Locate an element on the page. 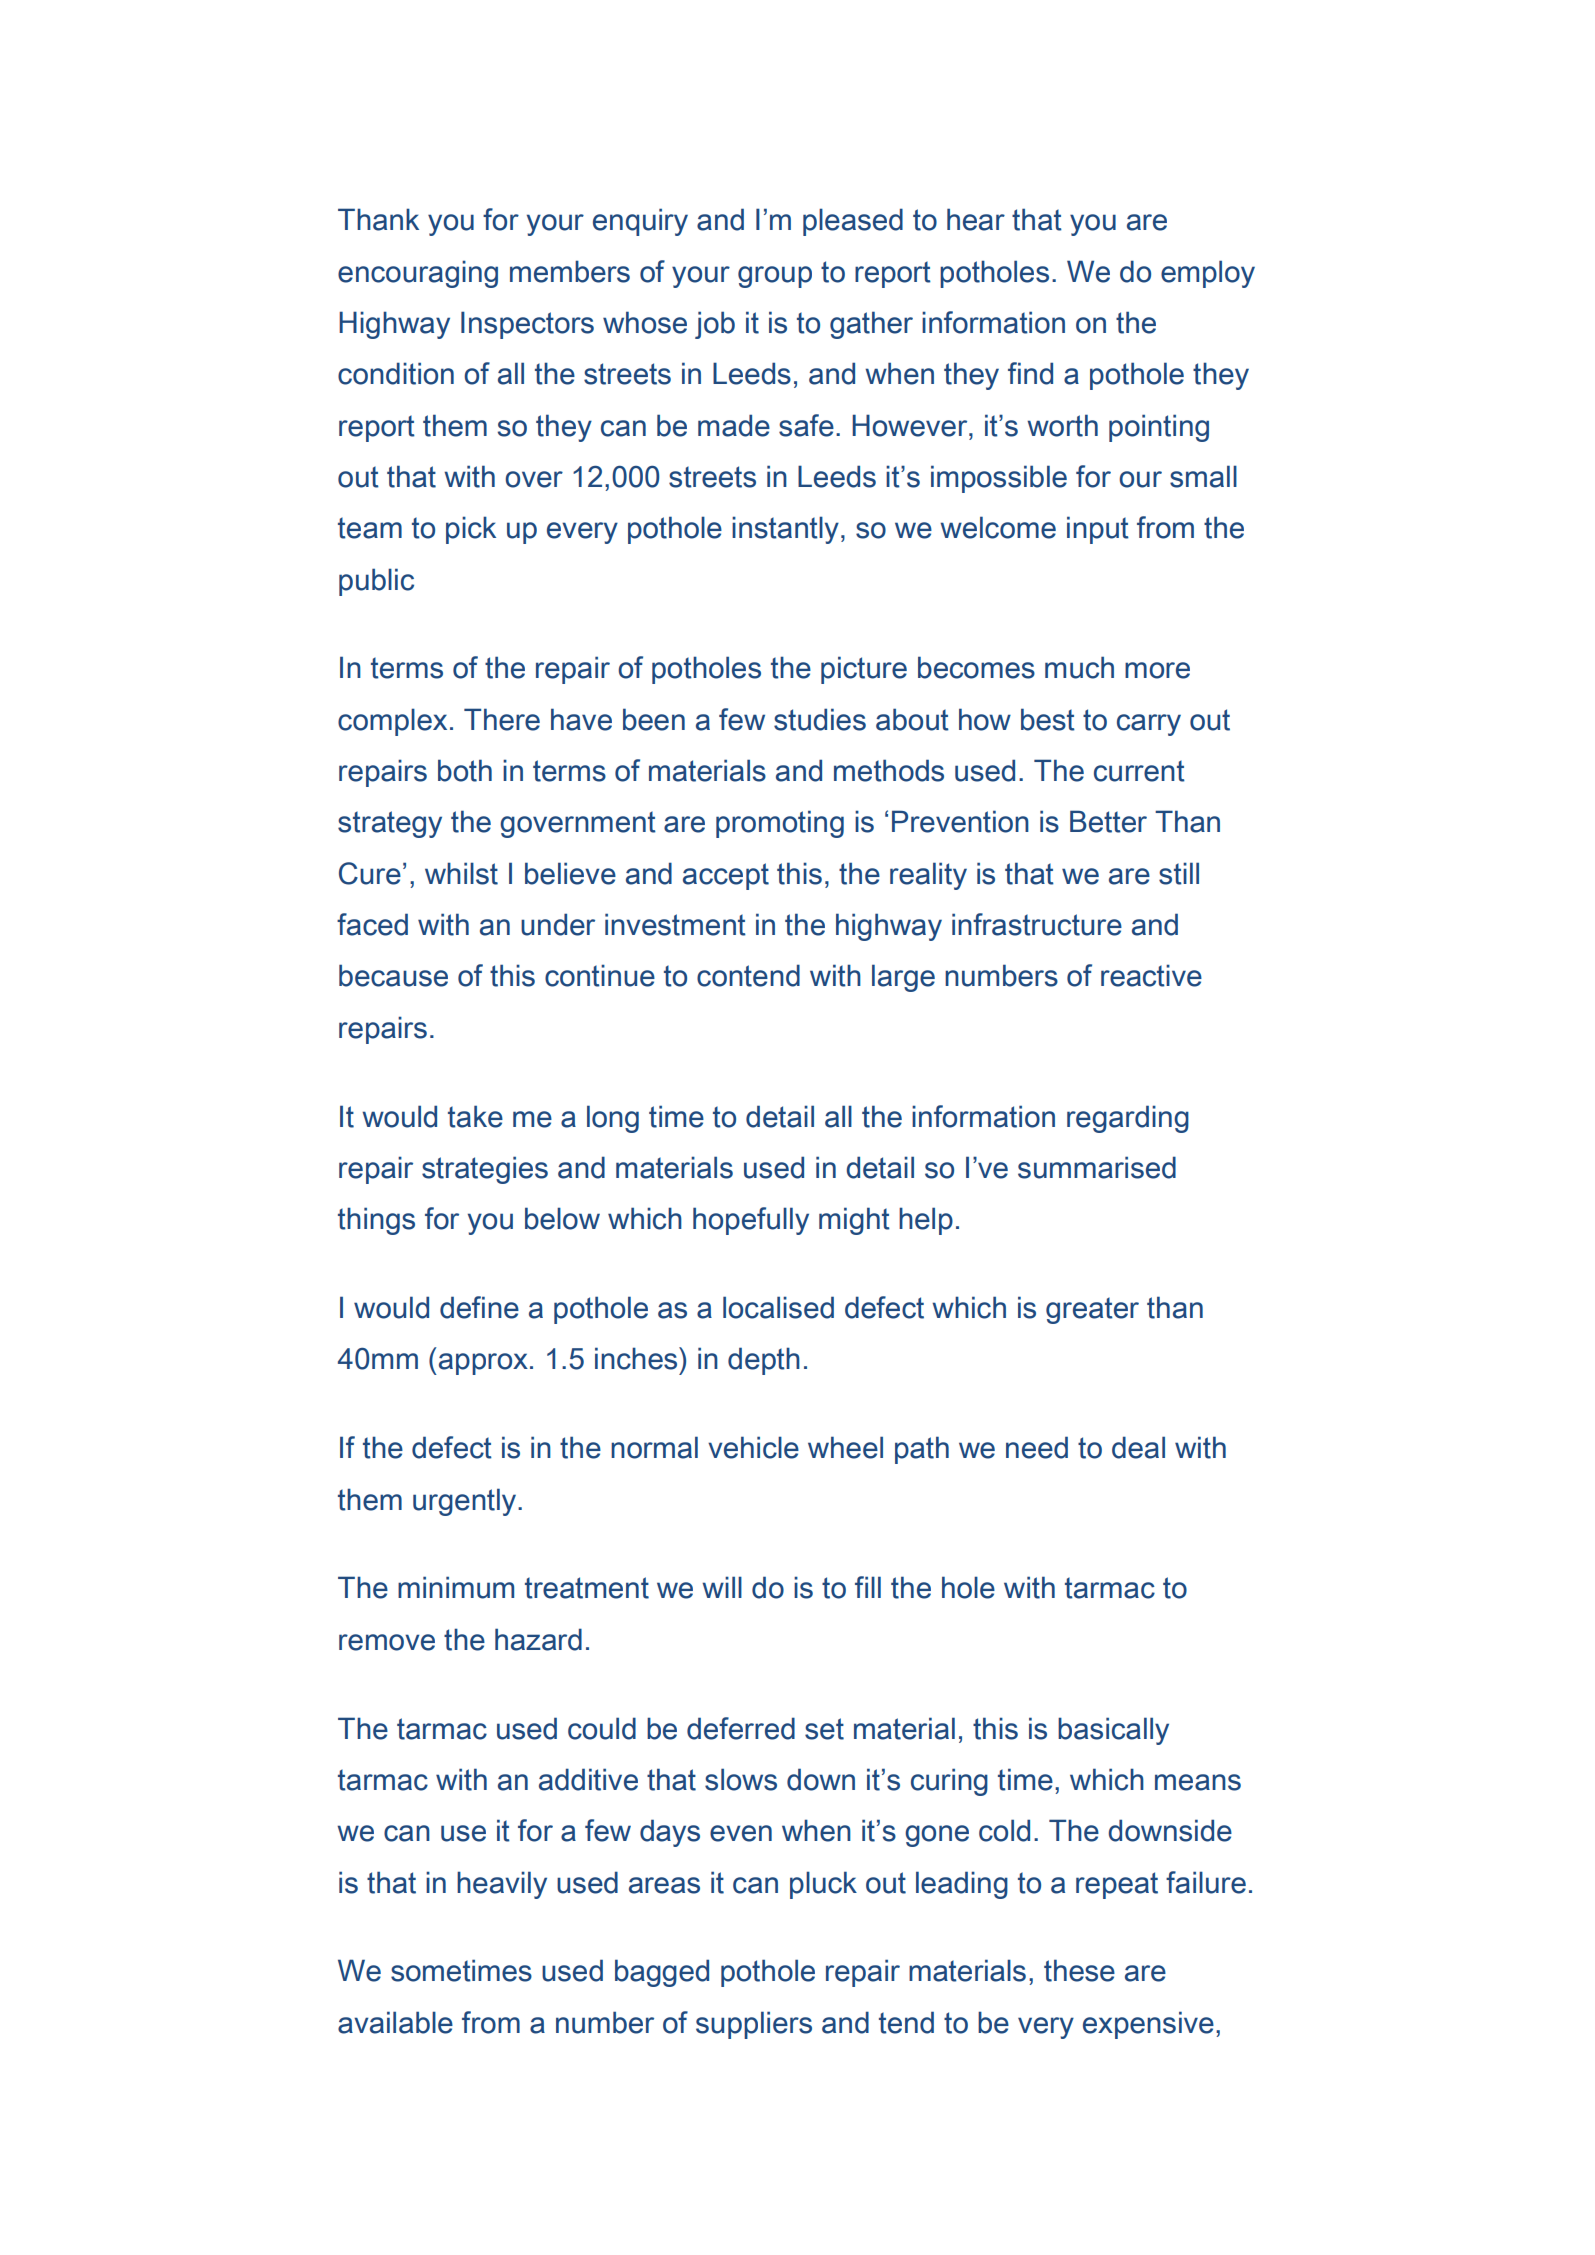 The image size is (1595, 2255). studies is located at coordinates (820, 719).
